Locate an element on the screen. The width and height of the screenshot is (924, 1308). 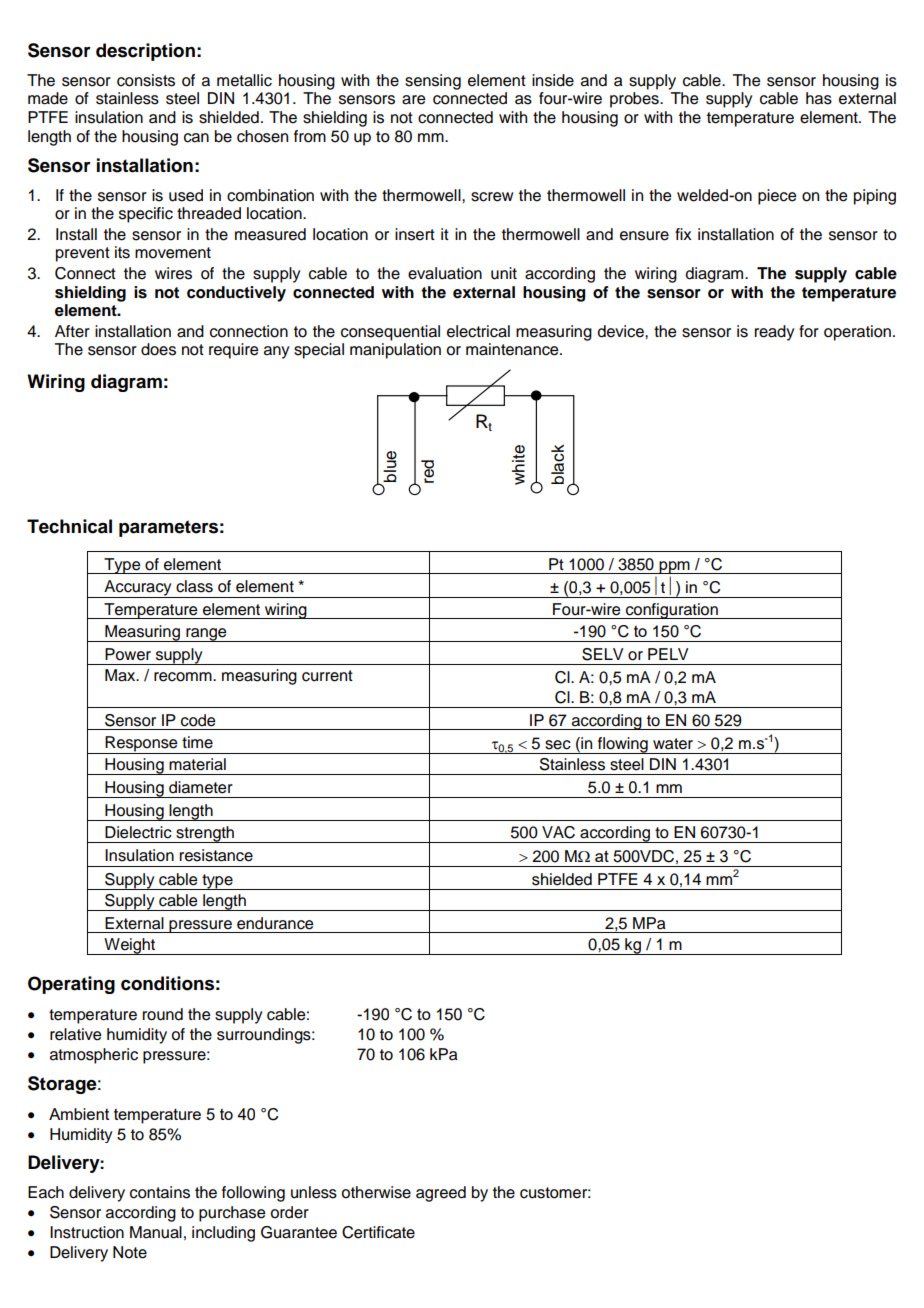
consists is located at coordinates (146, 80).
